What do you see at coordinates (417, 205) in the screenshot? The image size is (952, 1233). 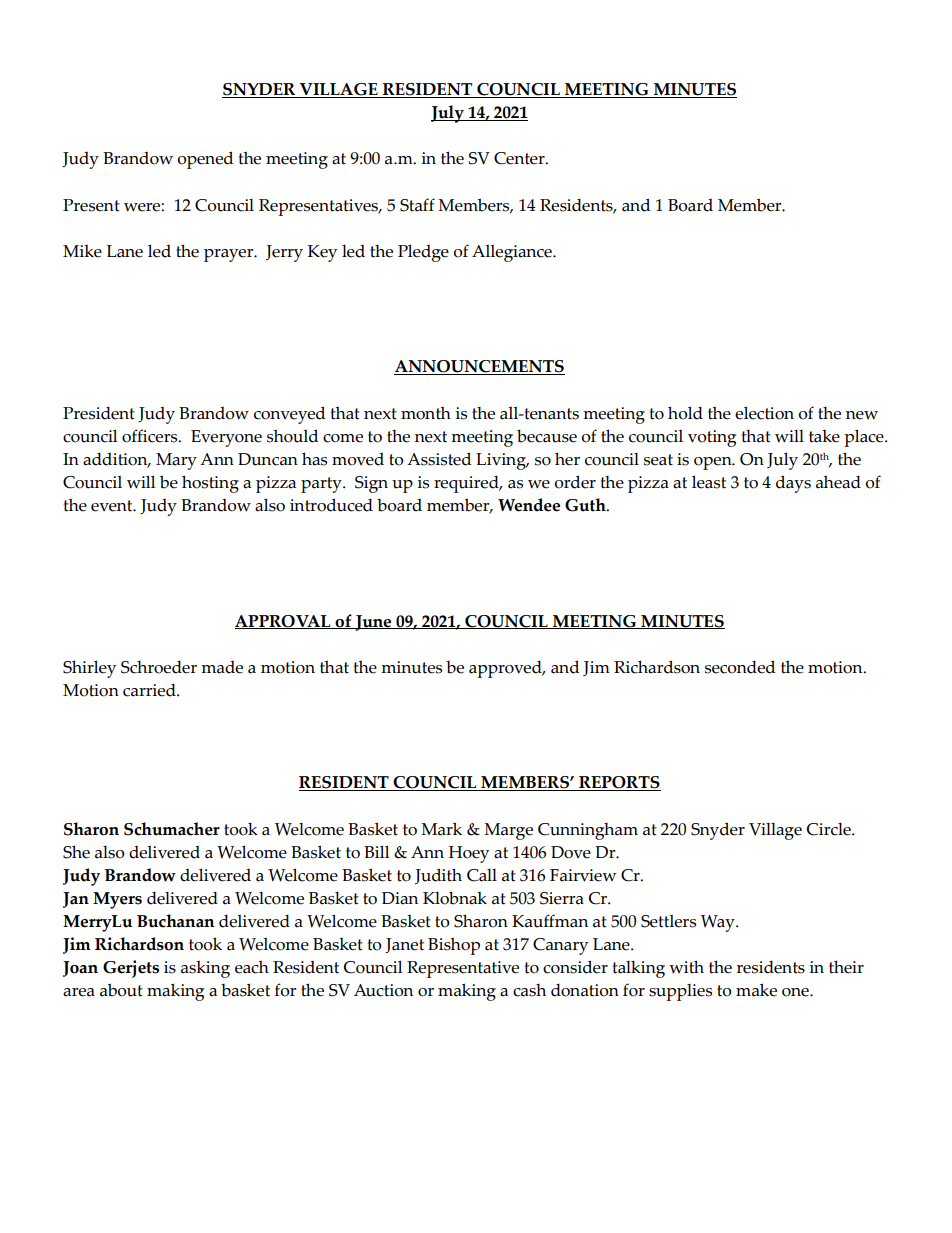 I see `Staff` at bounding box center [417, 205].
